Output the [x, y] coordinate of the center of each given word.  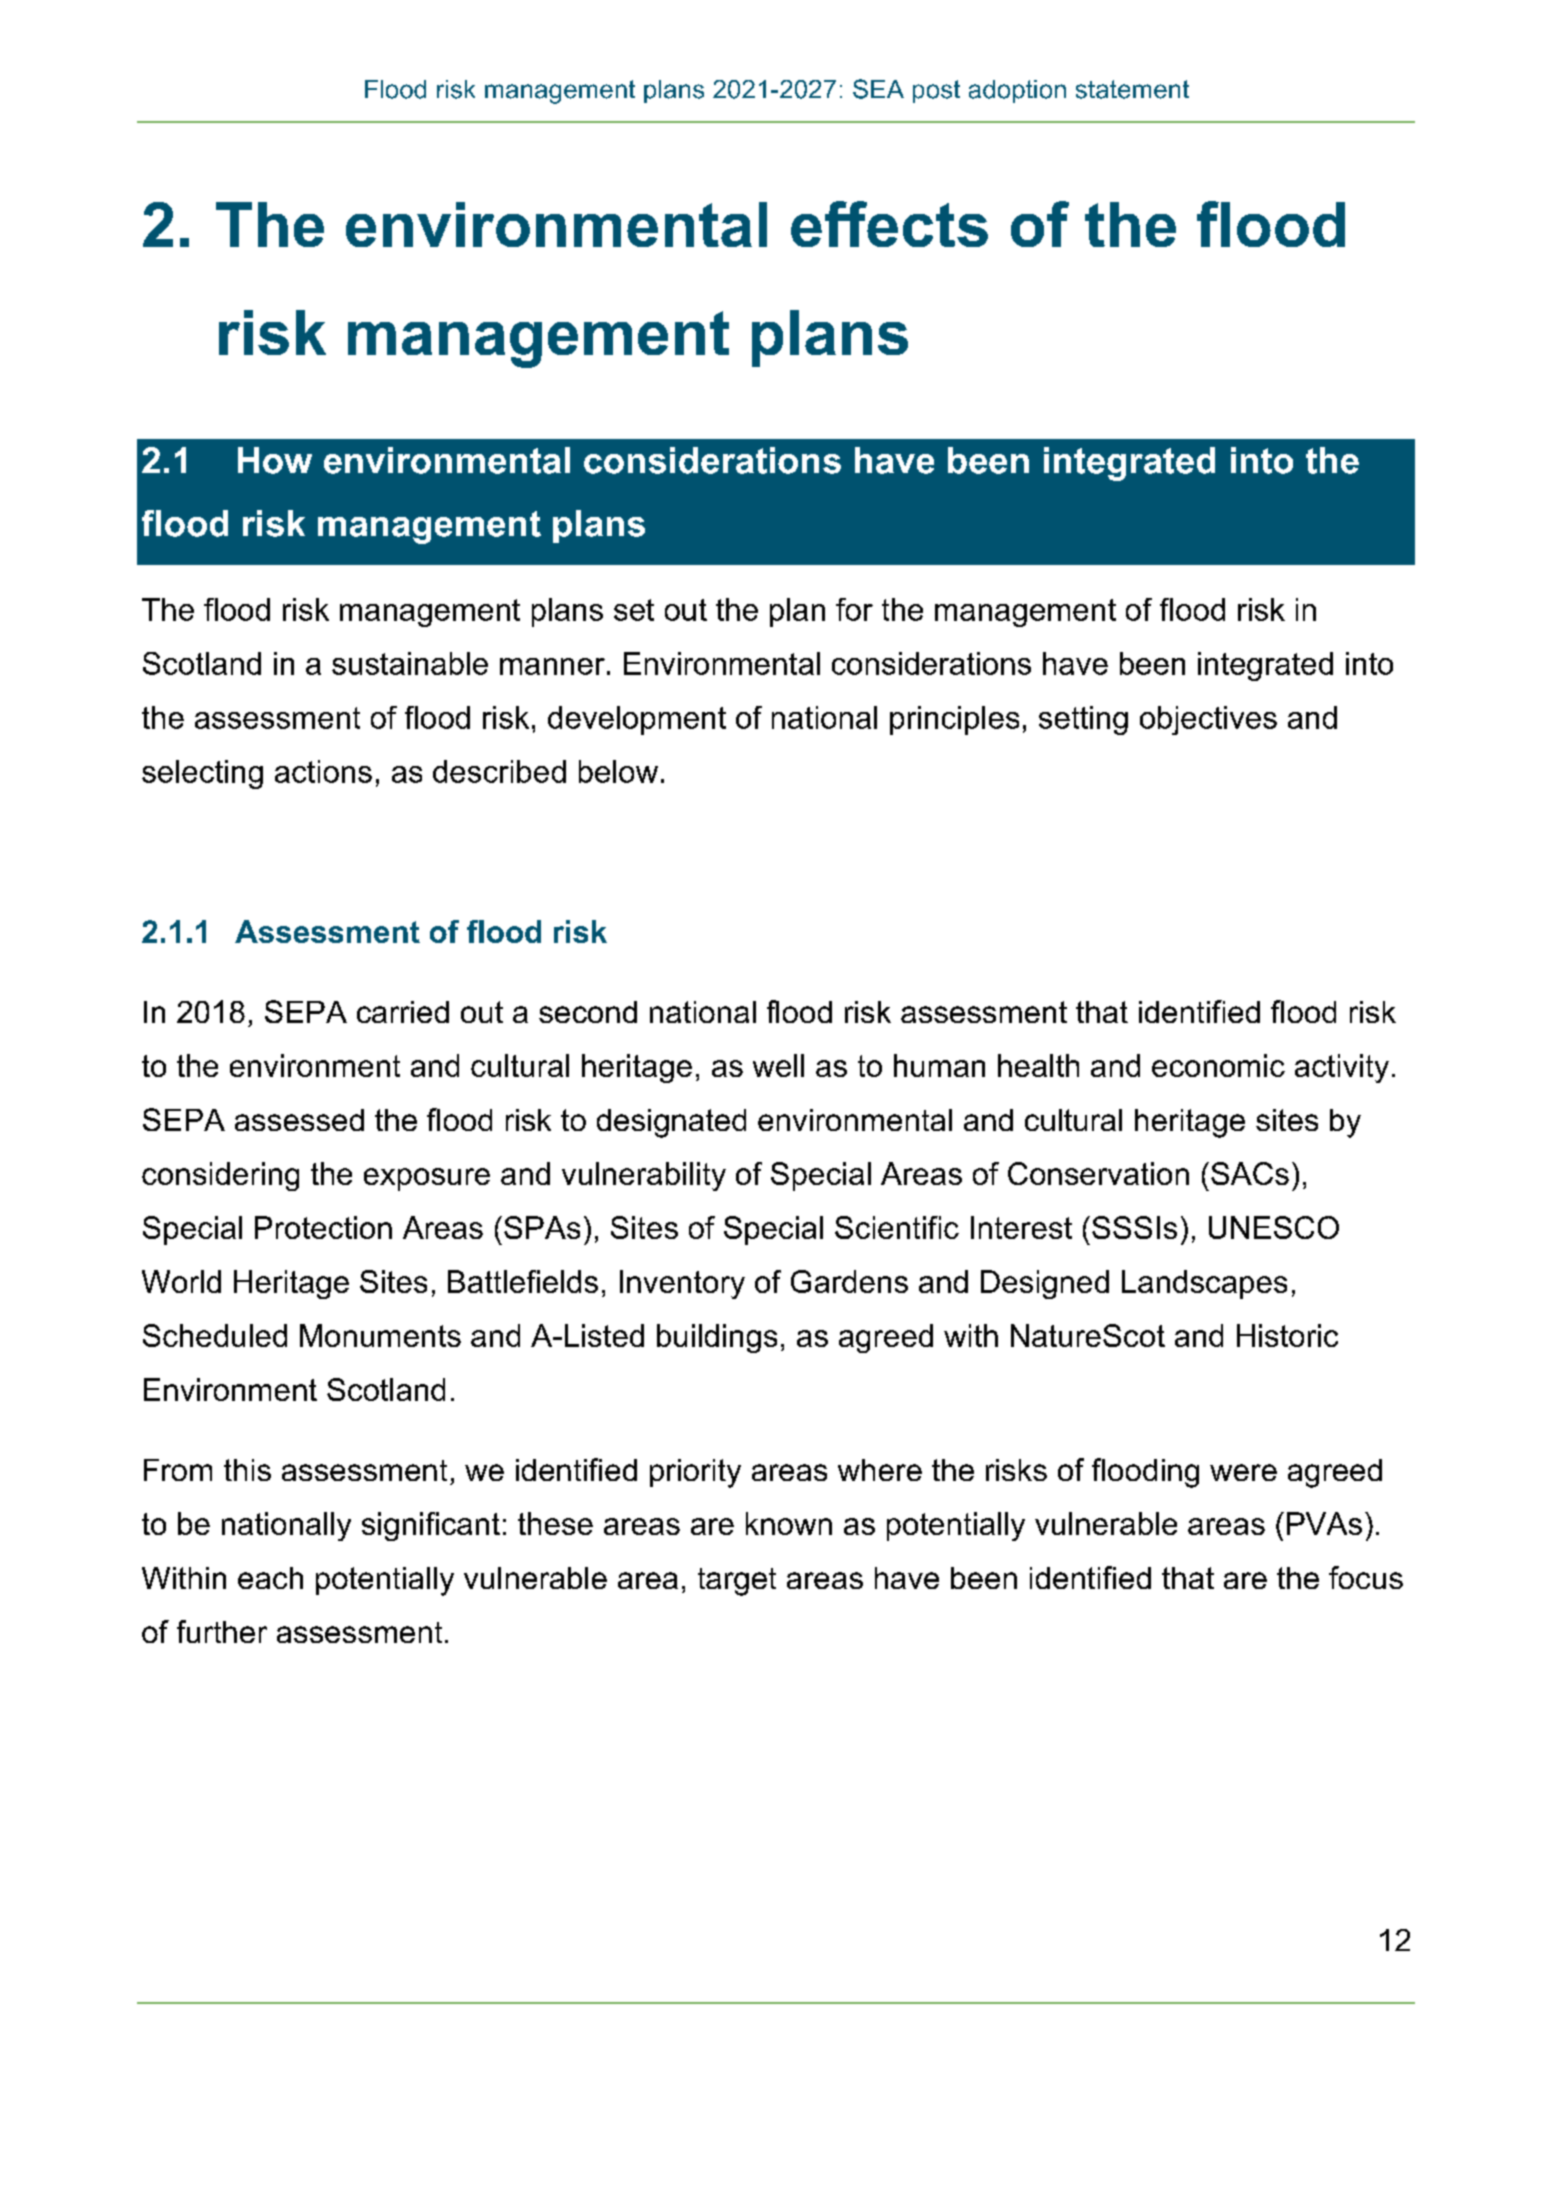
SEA [878, 89]
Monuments [380, 1335]
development [637, 720]
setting [1083, 720]
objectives [1208, 720]
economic [1218, 1065]
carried [403, 1012]
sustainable [410, 663]
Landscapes [1204, 1284]
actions [323, 771]
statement [1132, 89]
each [270, 1578]
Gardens [849, 1281]
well [778, 1065]
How [275, 460]
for [854, 609]
